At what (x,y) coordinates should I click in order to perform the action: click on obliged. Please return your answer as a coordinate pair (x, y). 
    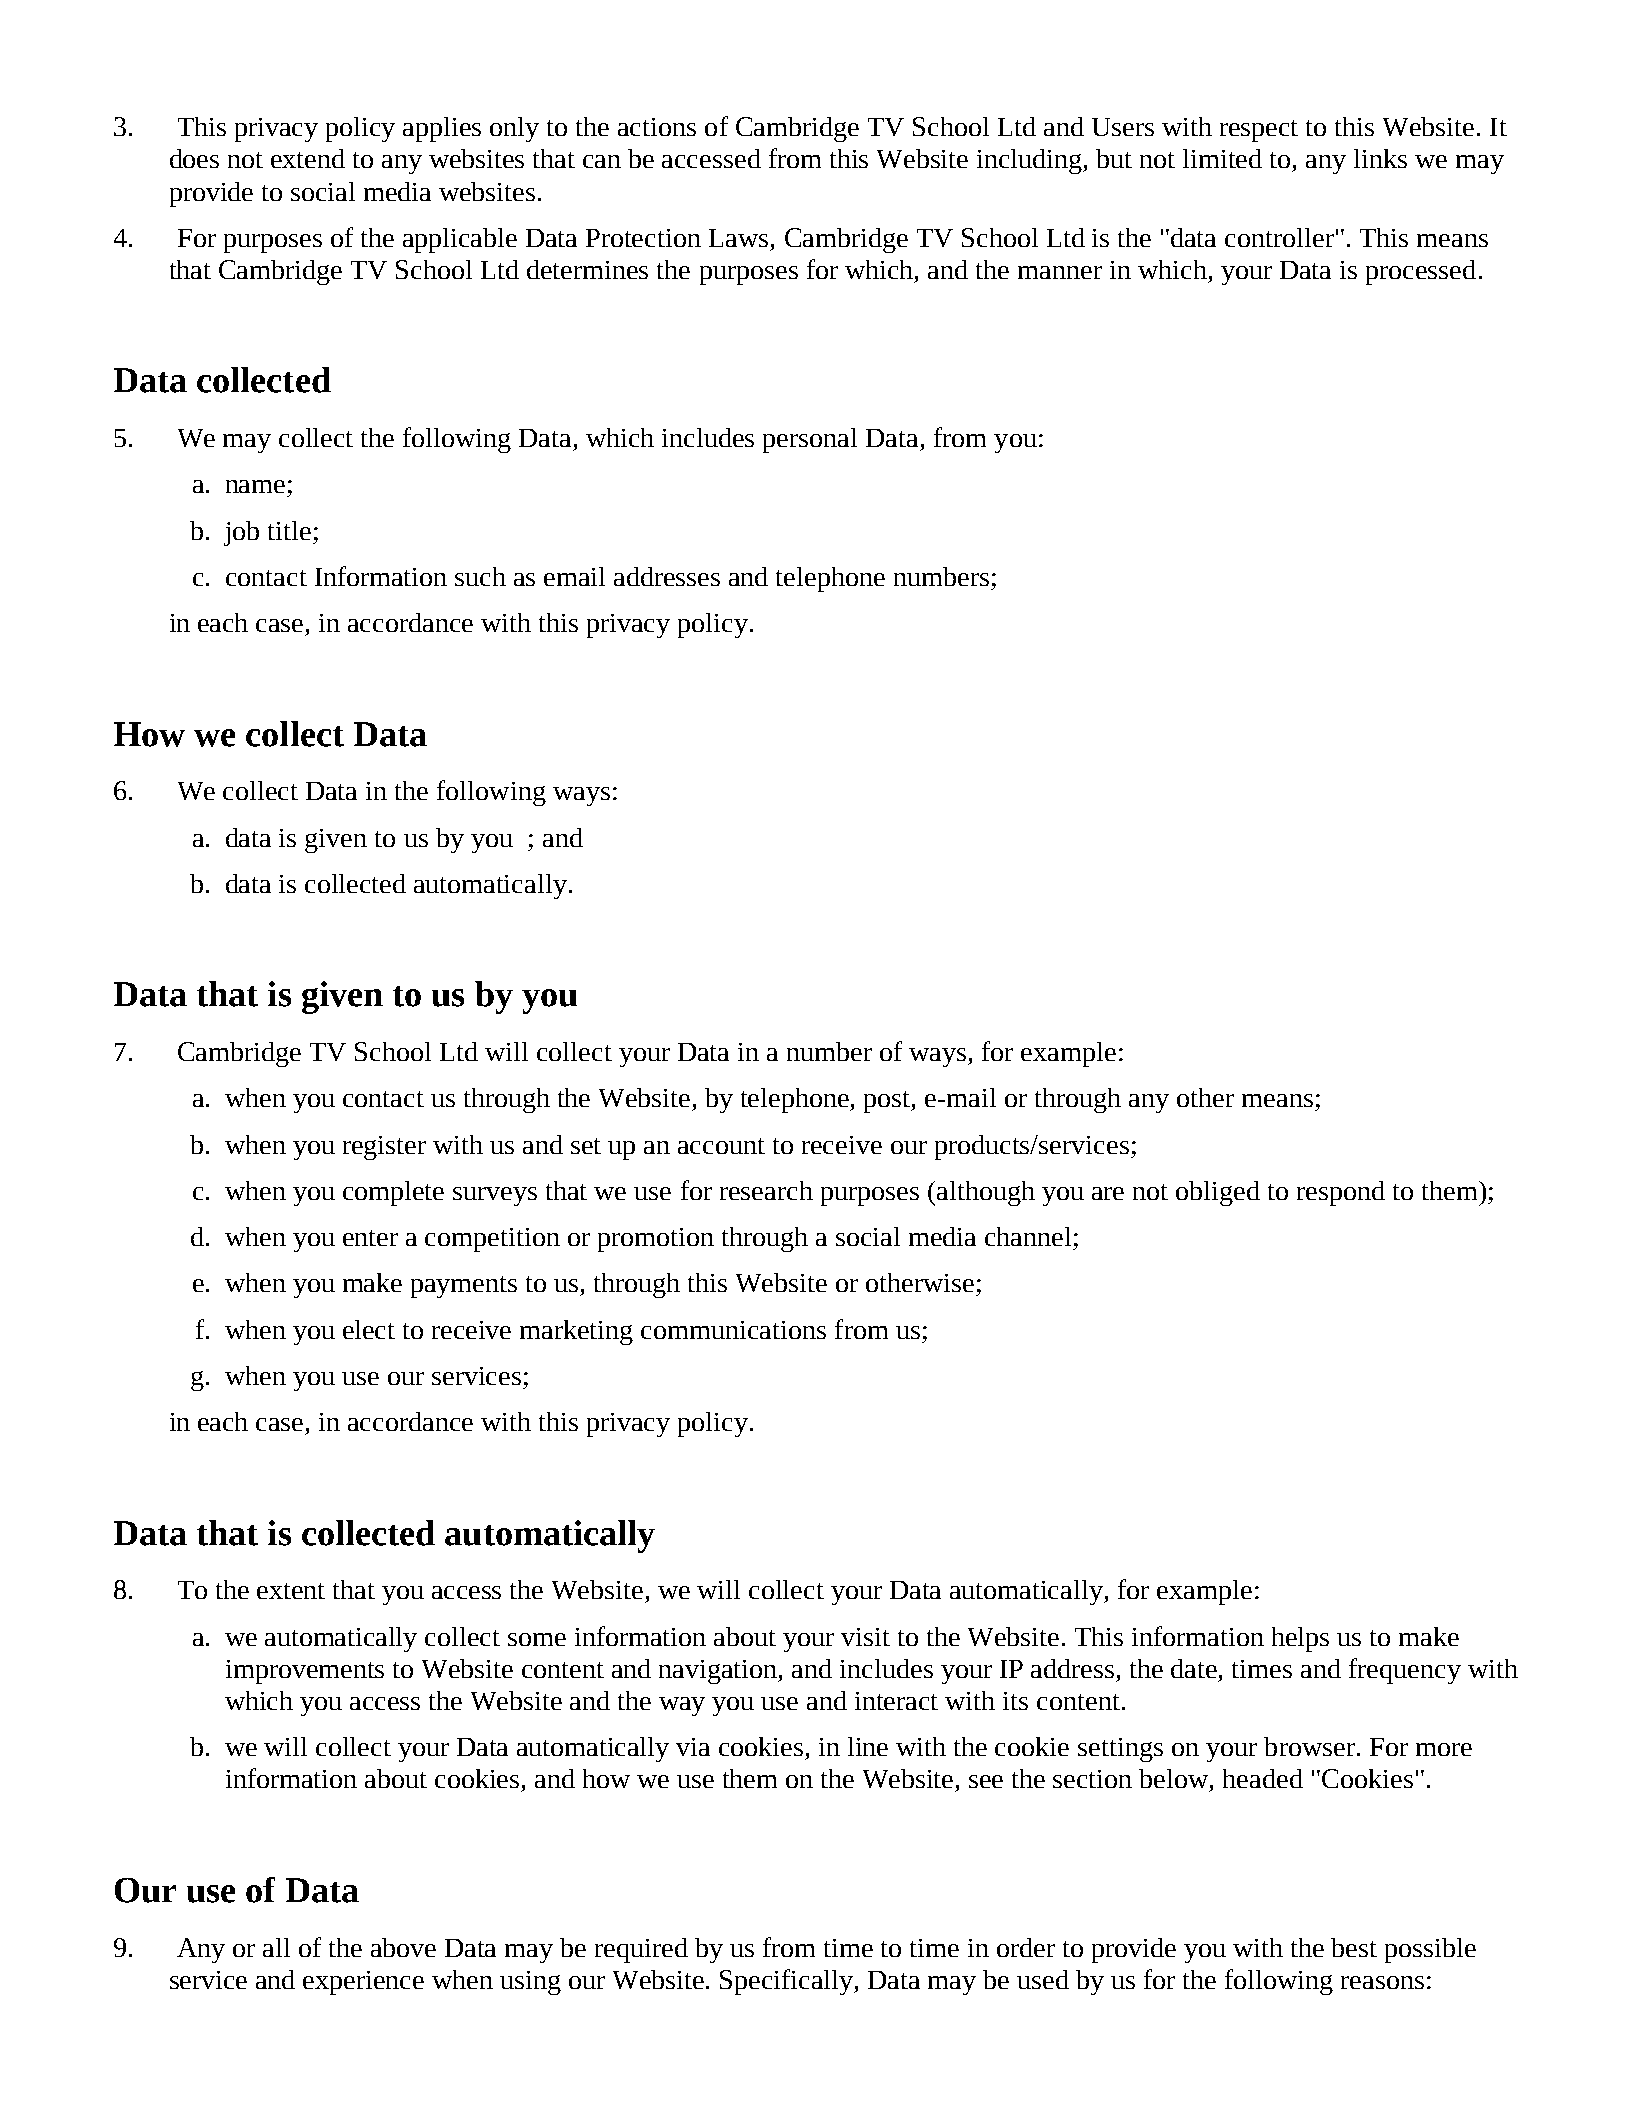
    Looking at the image, I should click on (1218, 1193).
